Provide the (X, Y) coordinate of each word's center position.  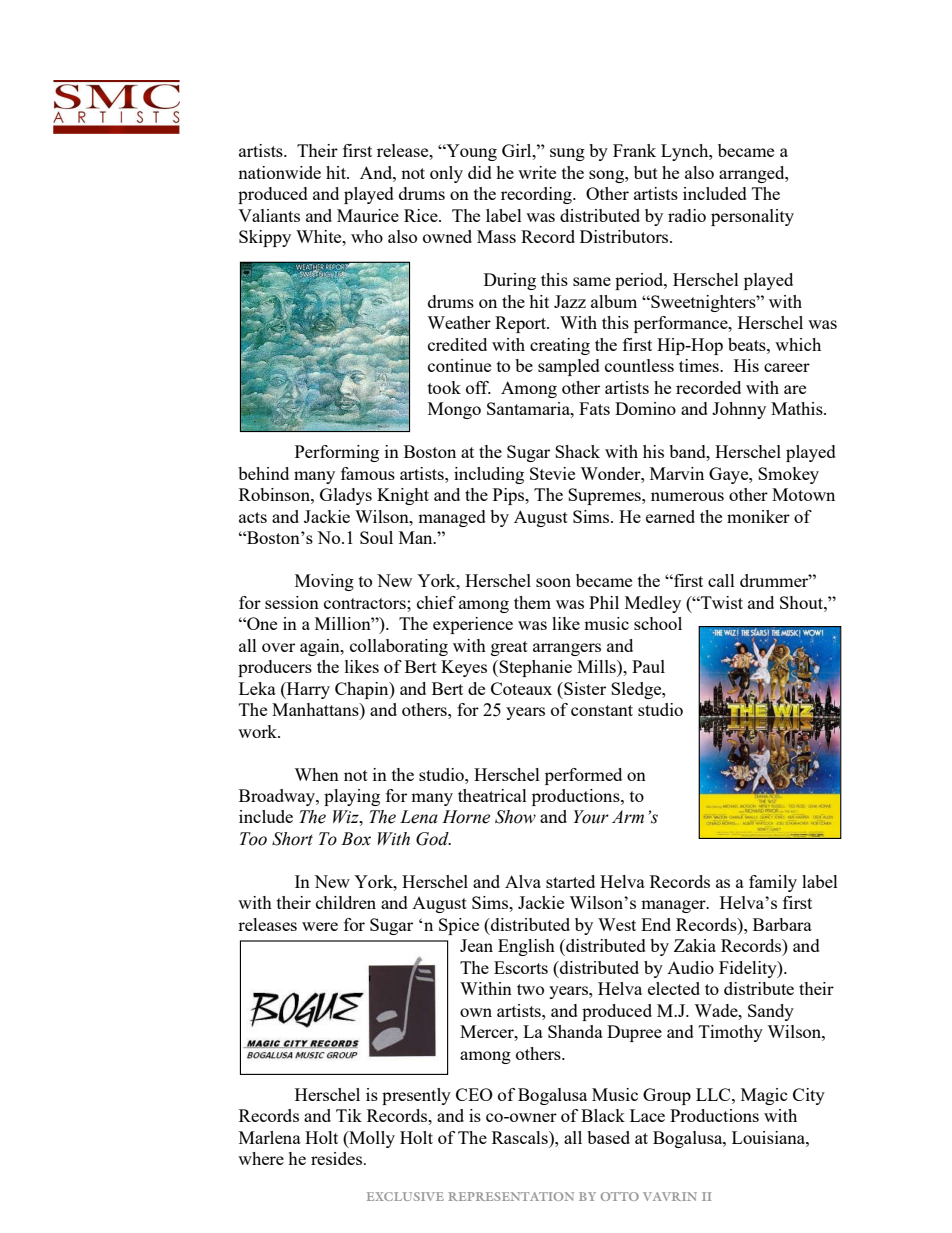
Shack (577, 451)
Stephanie (534, 668)
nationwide (279, 172)
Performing (337, 453)
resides (338, 1158)
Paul (648, 666)
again (321, 647)
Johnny (739, 410)
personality (752, 217)
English (526, 947)
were (320, 926)
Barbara (782, 924)
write (537, 172)
